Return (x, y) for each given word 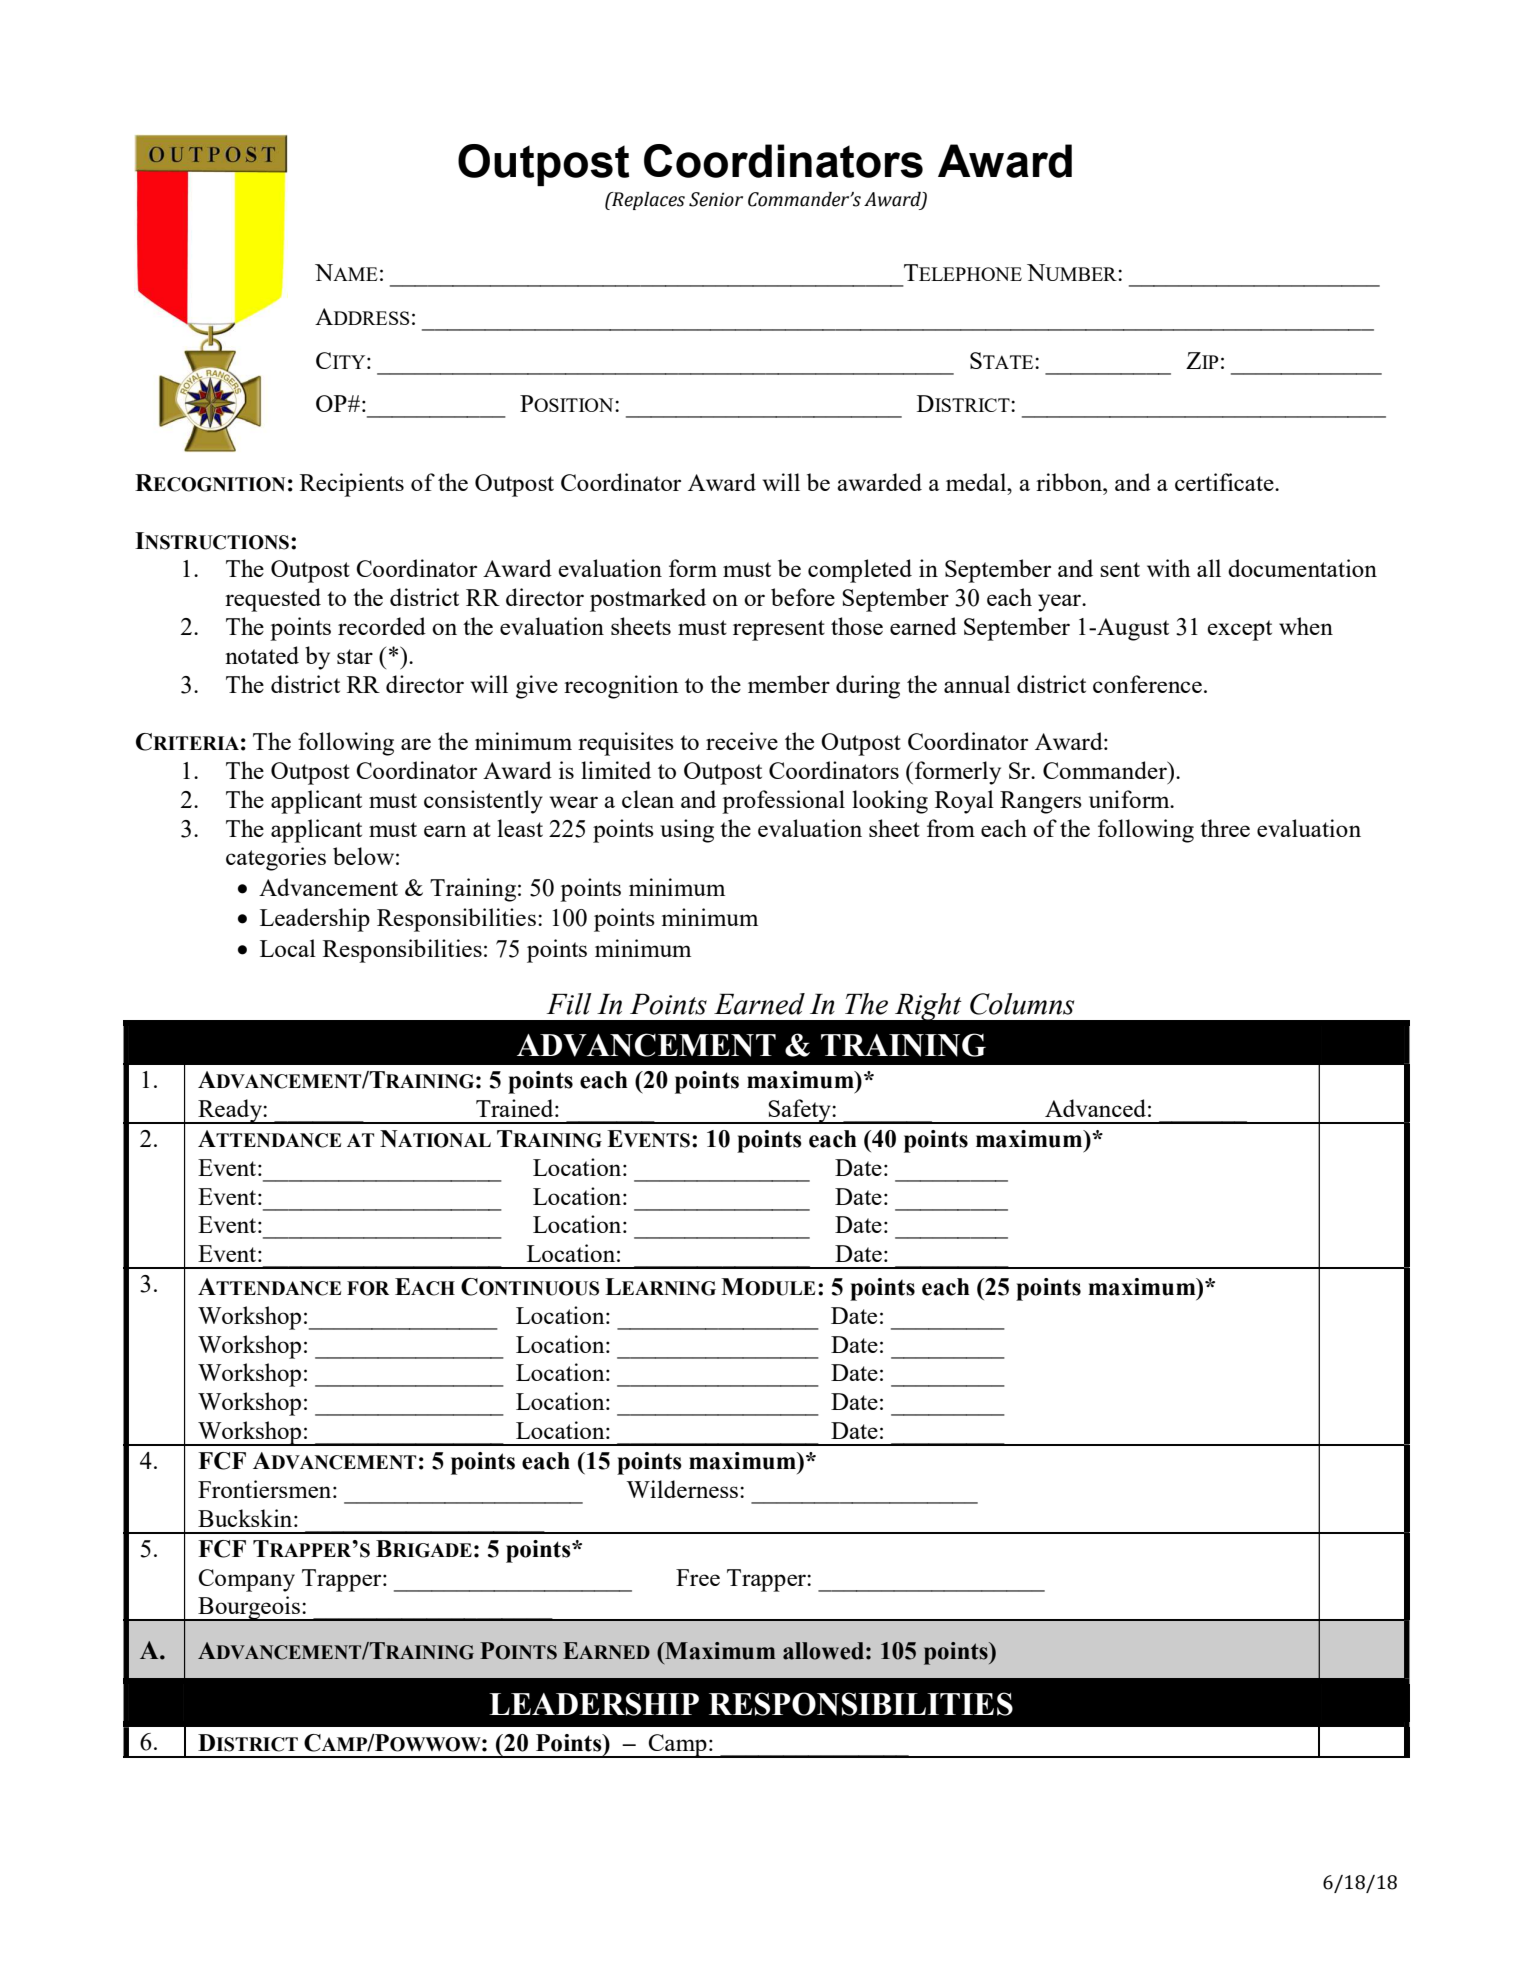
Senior (716, 199)
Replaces (647, 201)
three (1225, 828)
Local (288, 948)
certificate (1225, 482)
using (687, 831)
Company (246, 1580)
